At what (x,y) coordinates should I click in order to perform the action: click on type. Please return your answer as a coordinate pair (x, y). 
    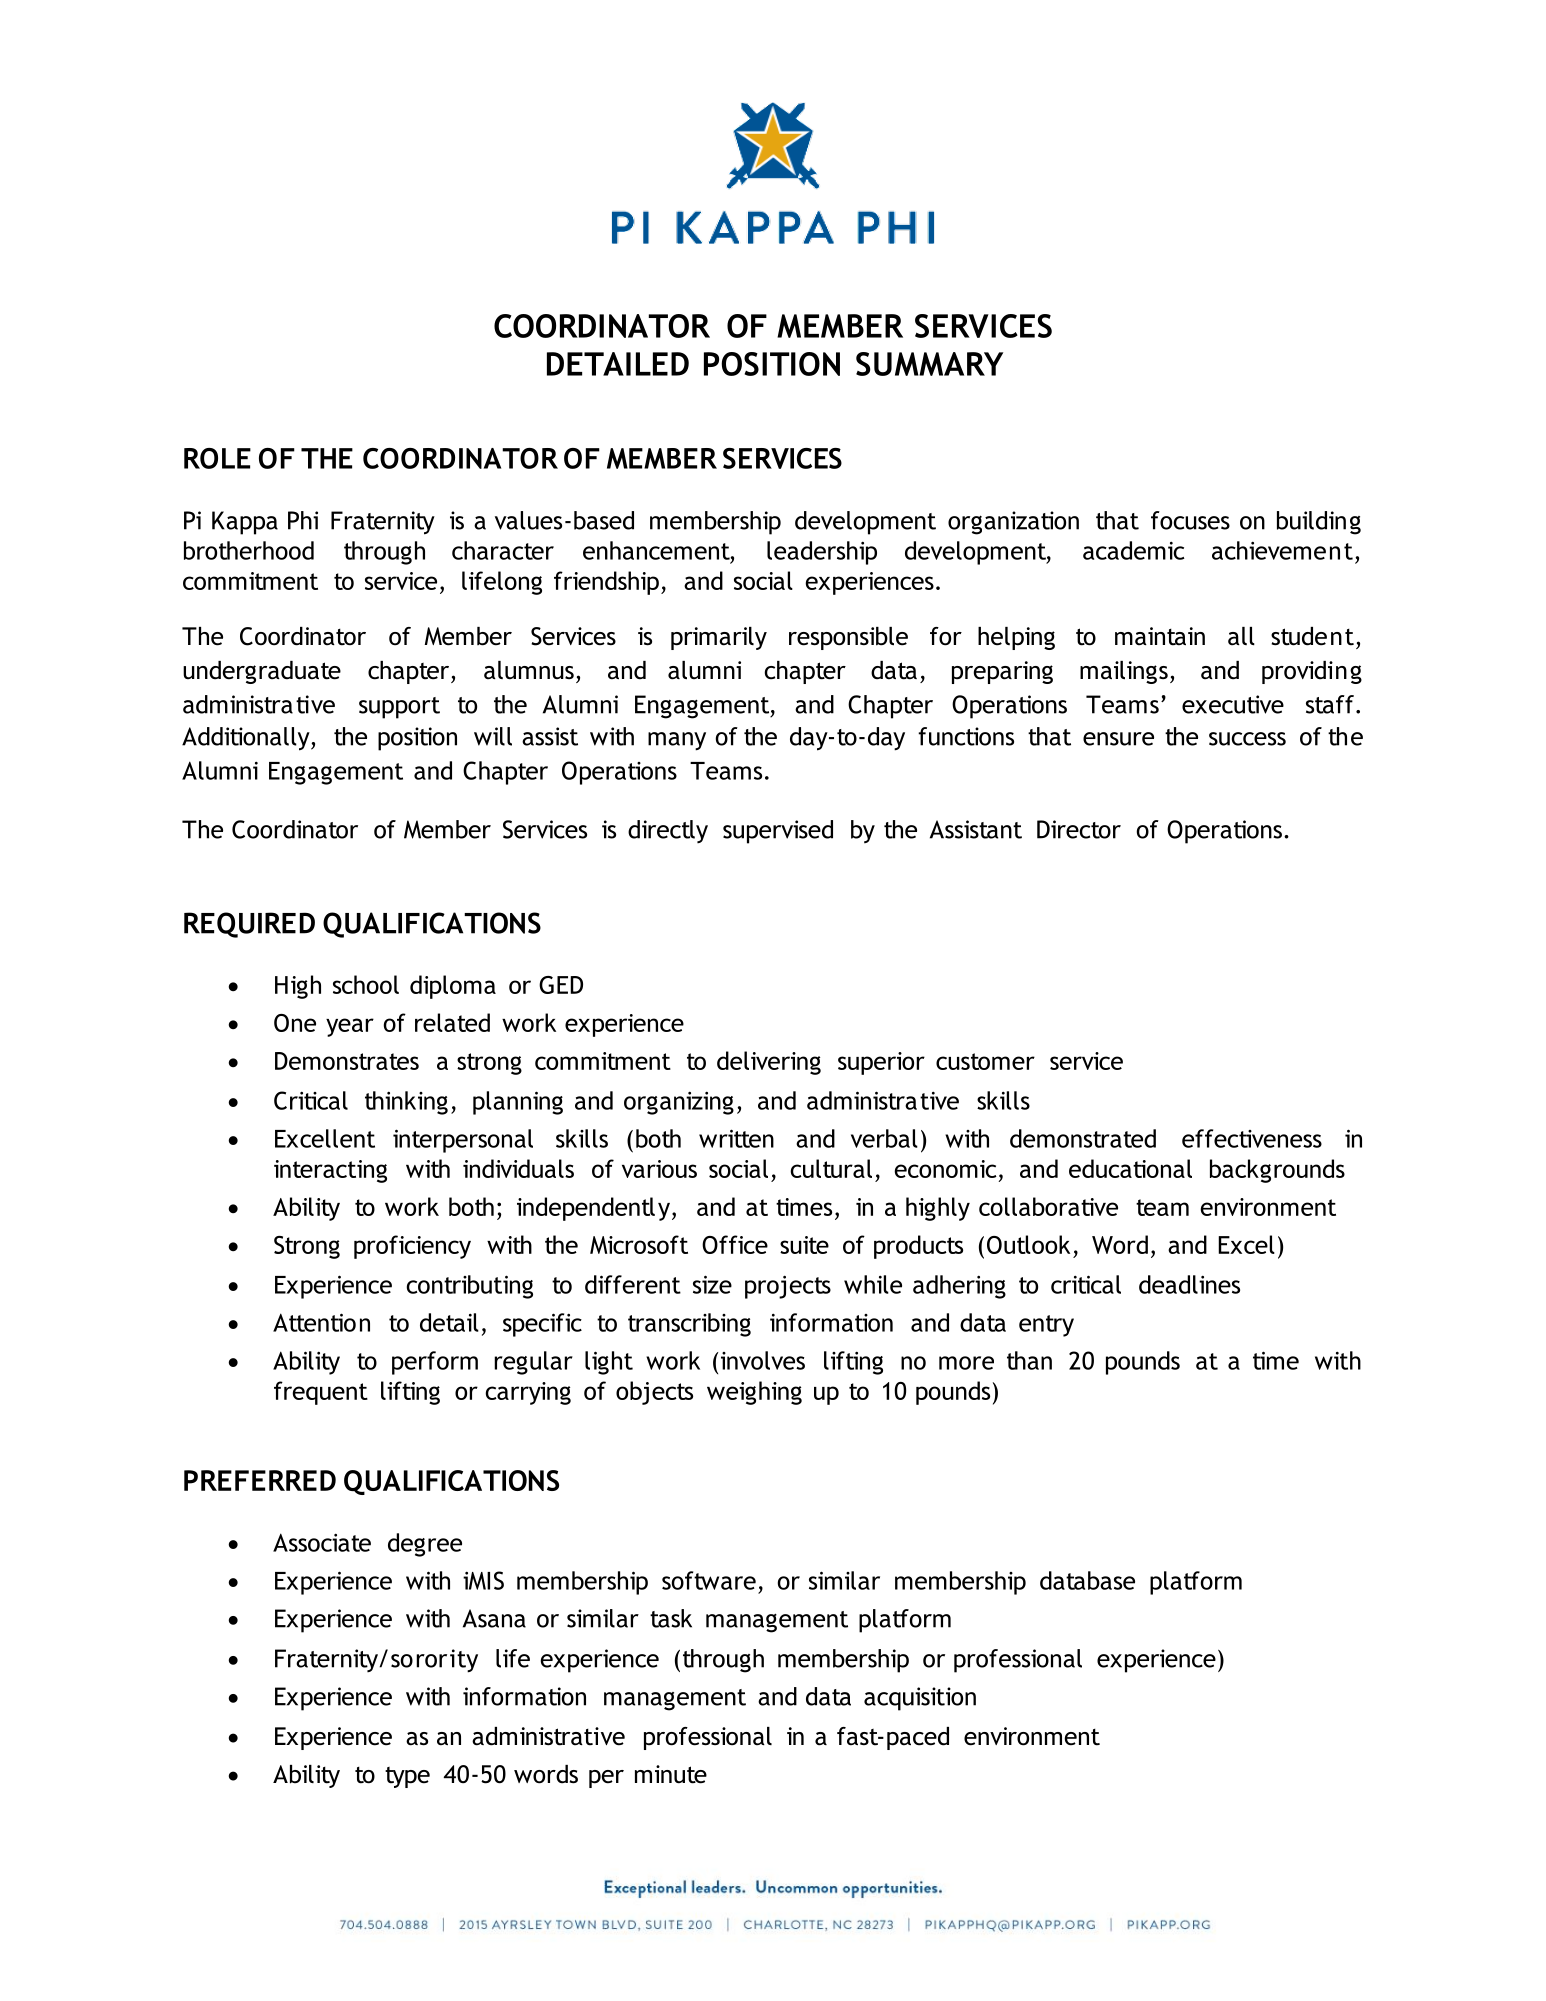
    Looking at the image, I should click on (407, 1777).
